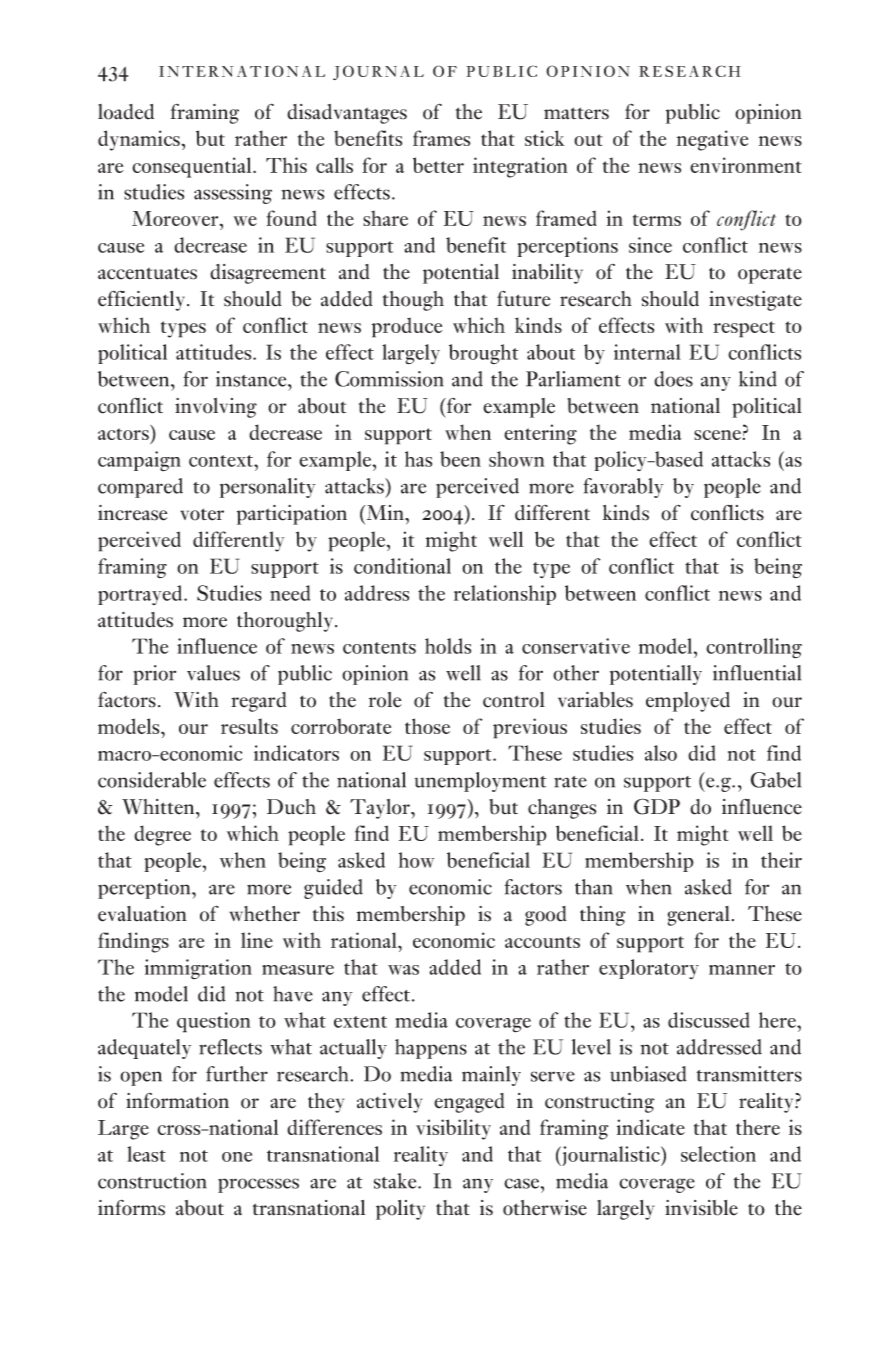 Image resolution: width=896 pixels, height=1345 pixels. Describe the element at coordinates (193, 167) in the document. I see `consequential` at that location.
